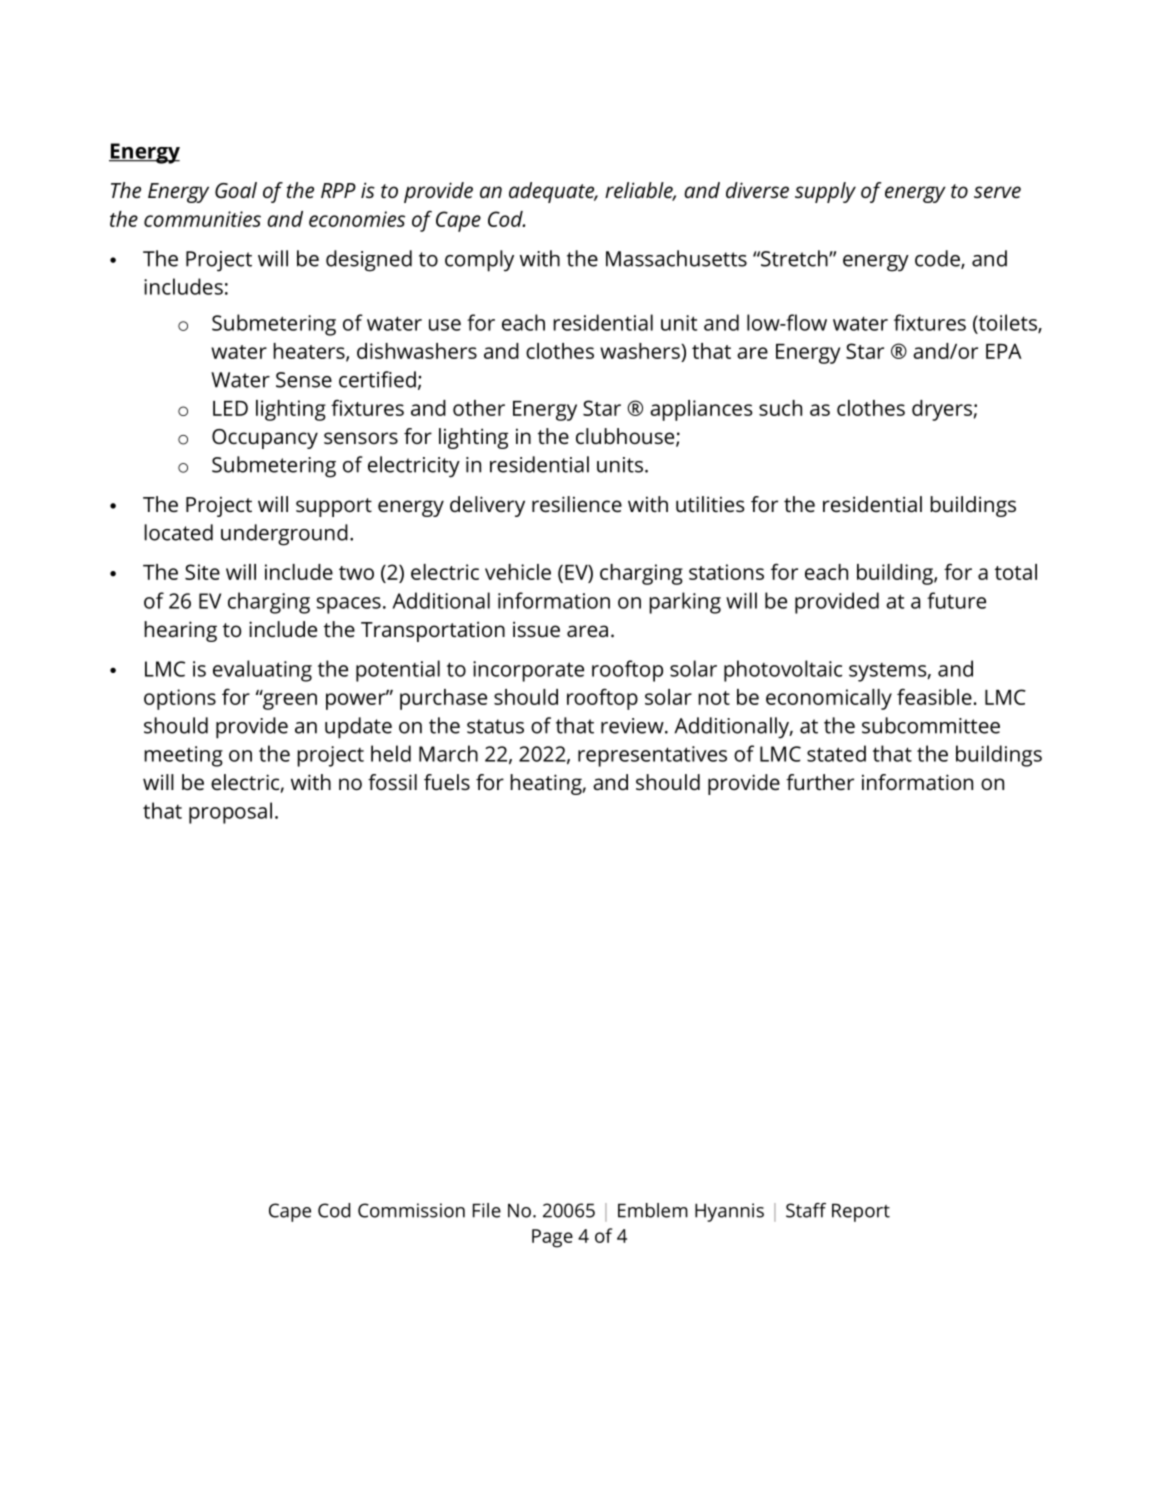 The height and width of the document is (1499, 1158). I want to click on Commission, so click(411, 1210).
